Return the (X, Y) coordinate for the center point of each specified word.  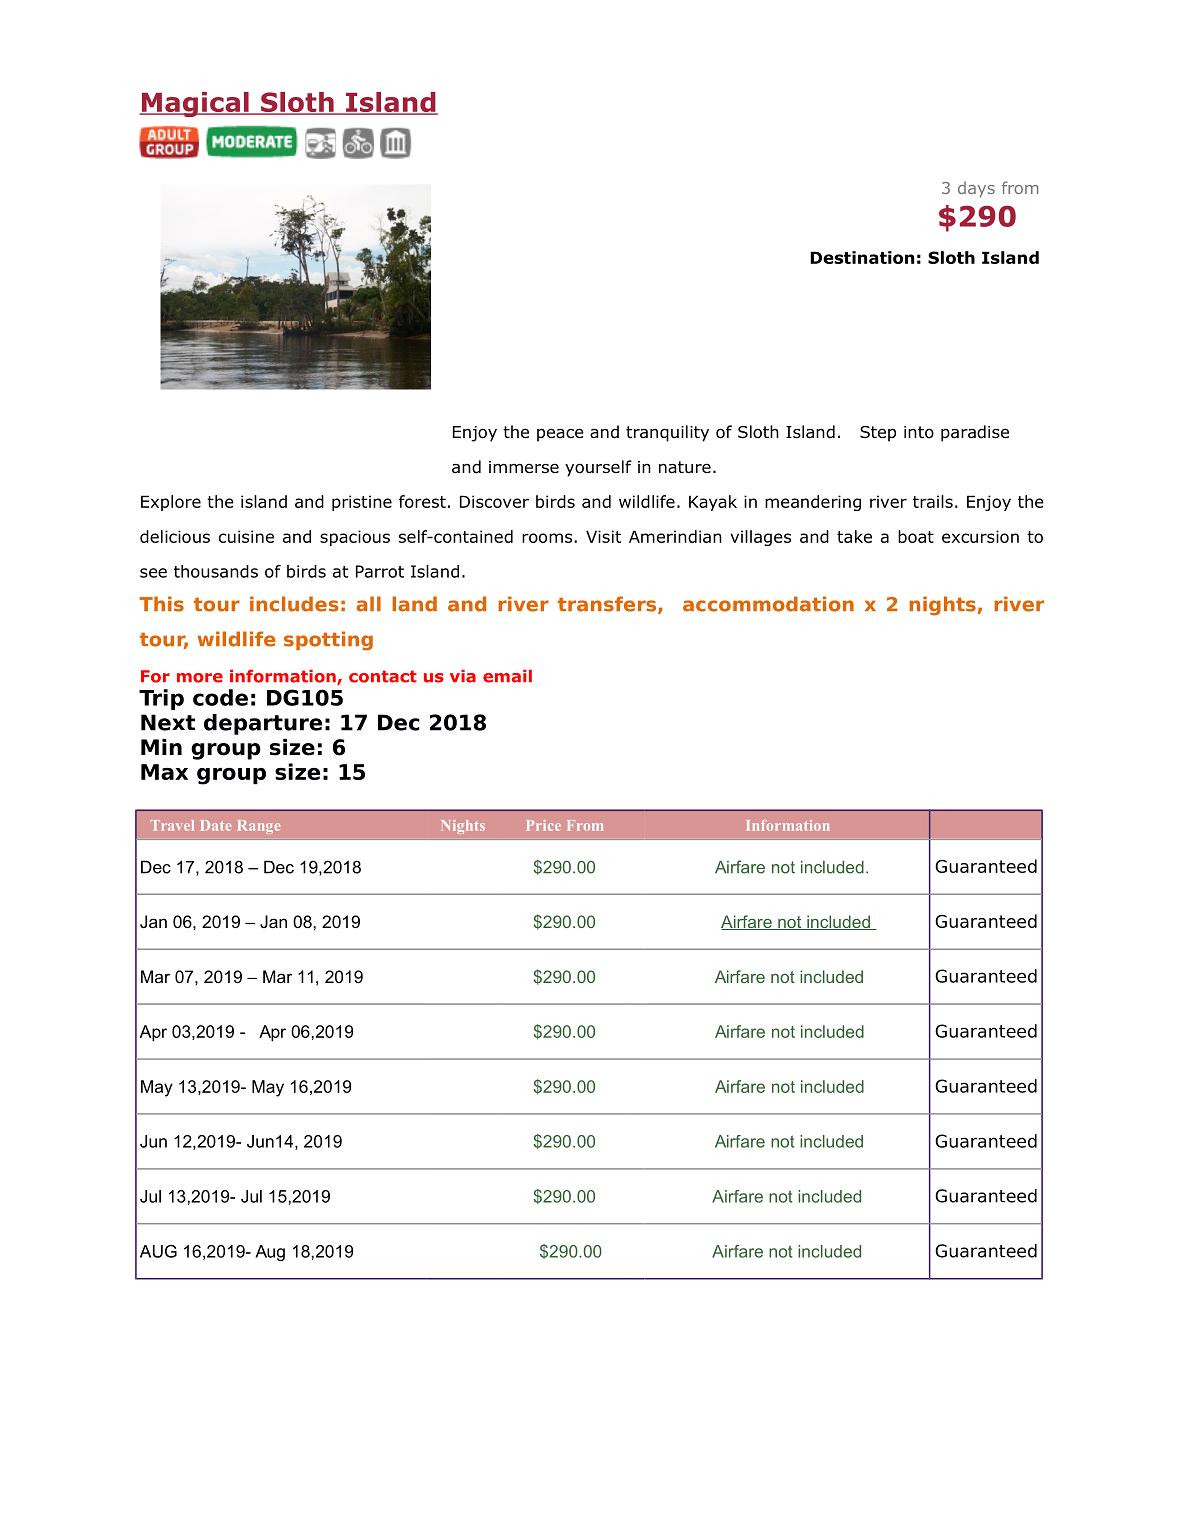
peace (560, 435)
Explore (171, 503)
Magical (195, 104)
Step (878, 434)
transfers (608, 605)
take (854, 536)
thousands (216, 571)
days (976, 189)
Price (544, 825)
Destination (862, 257)
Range (259, 827)
